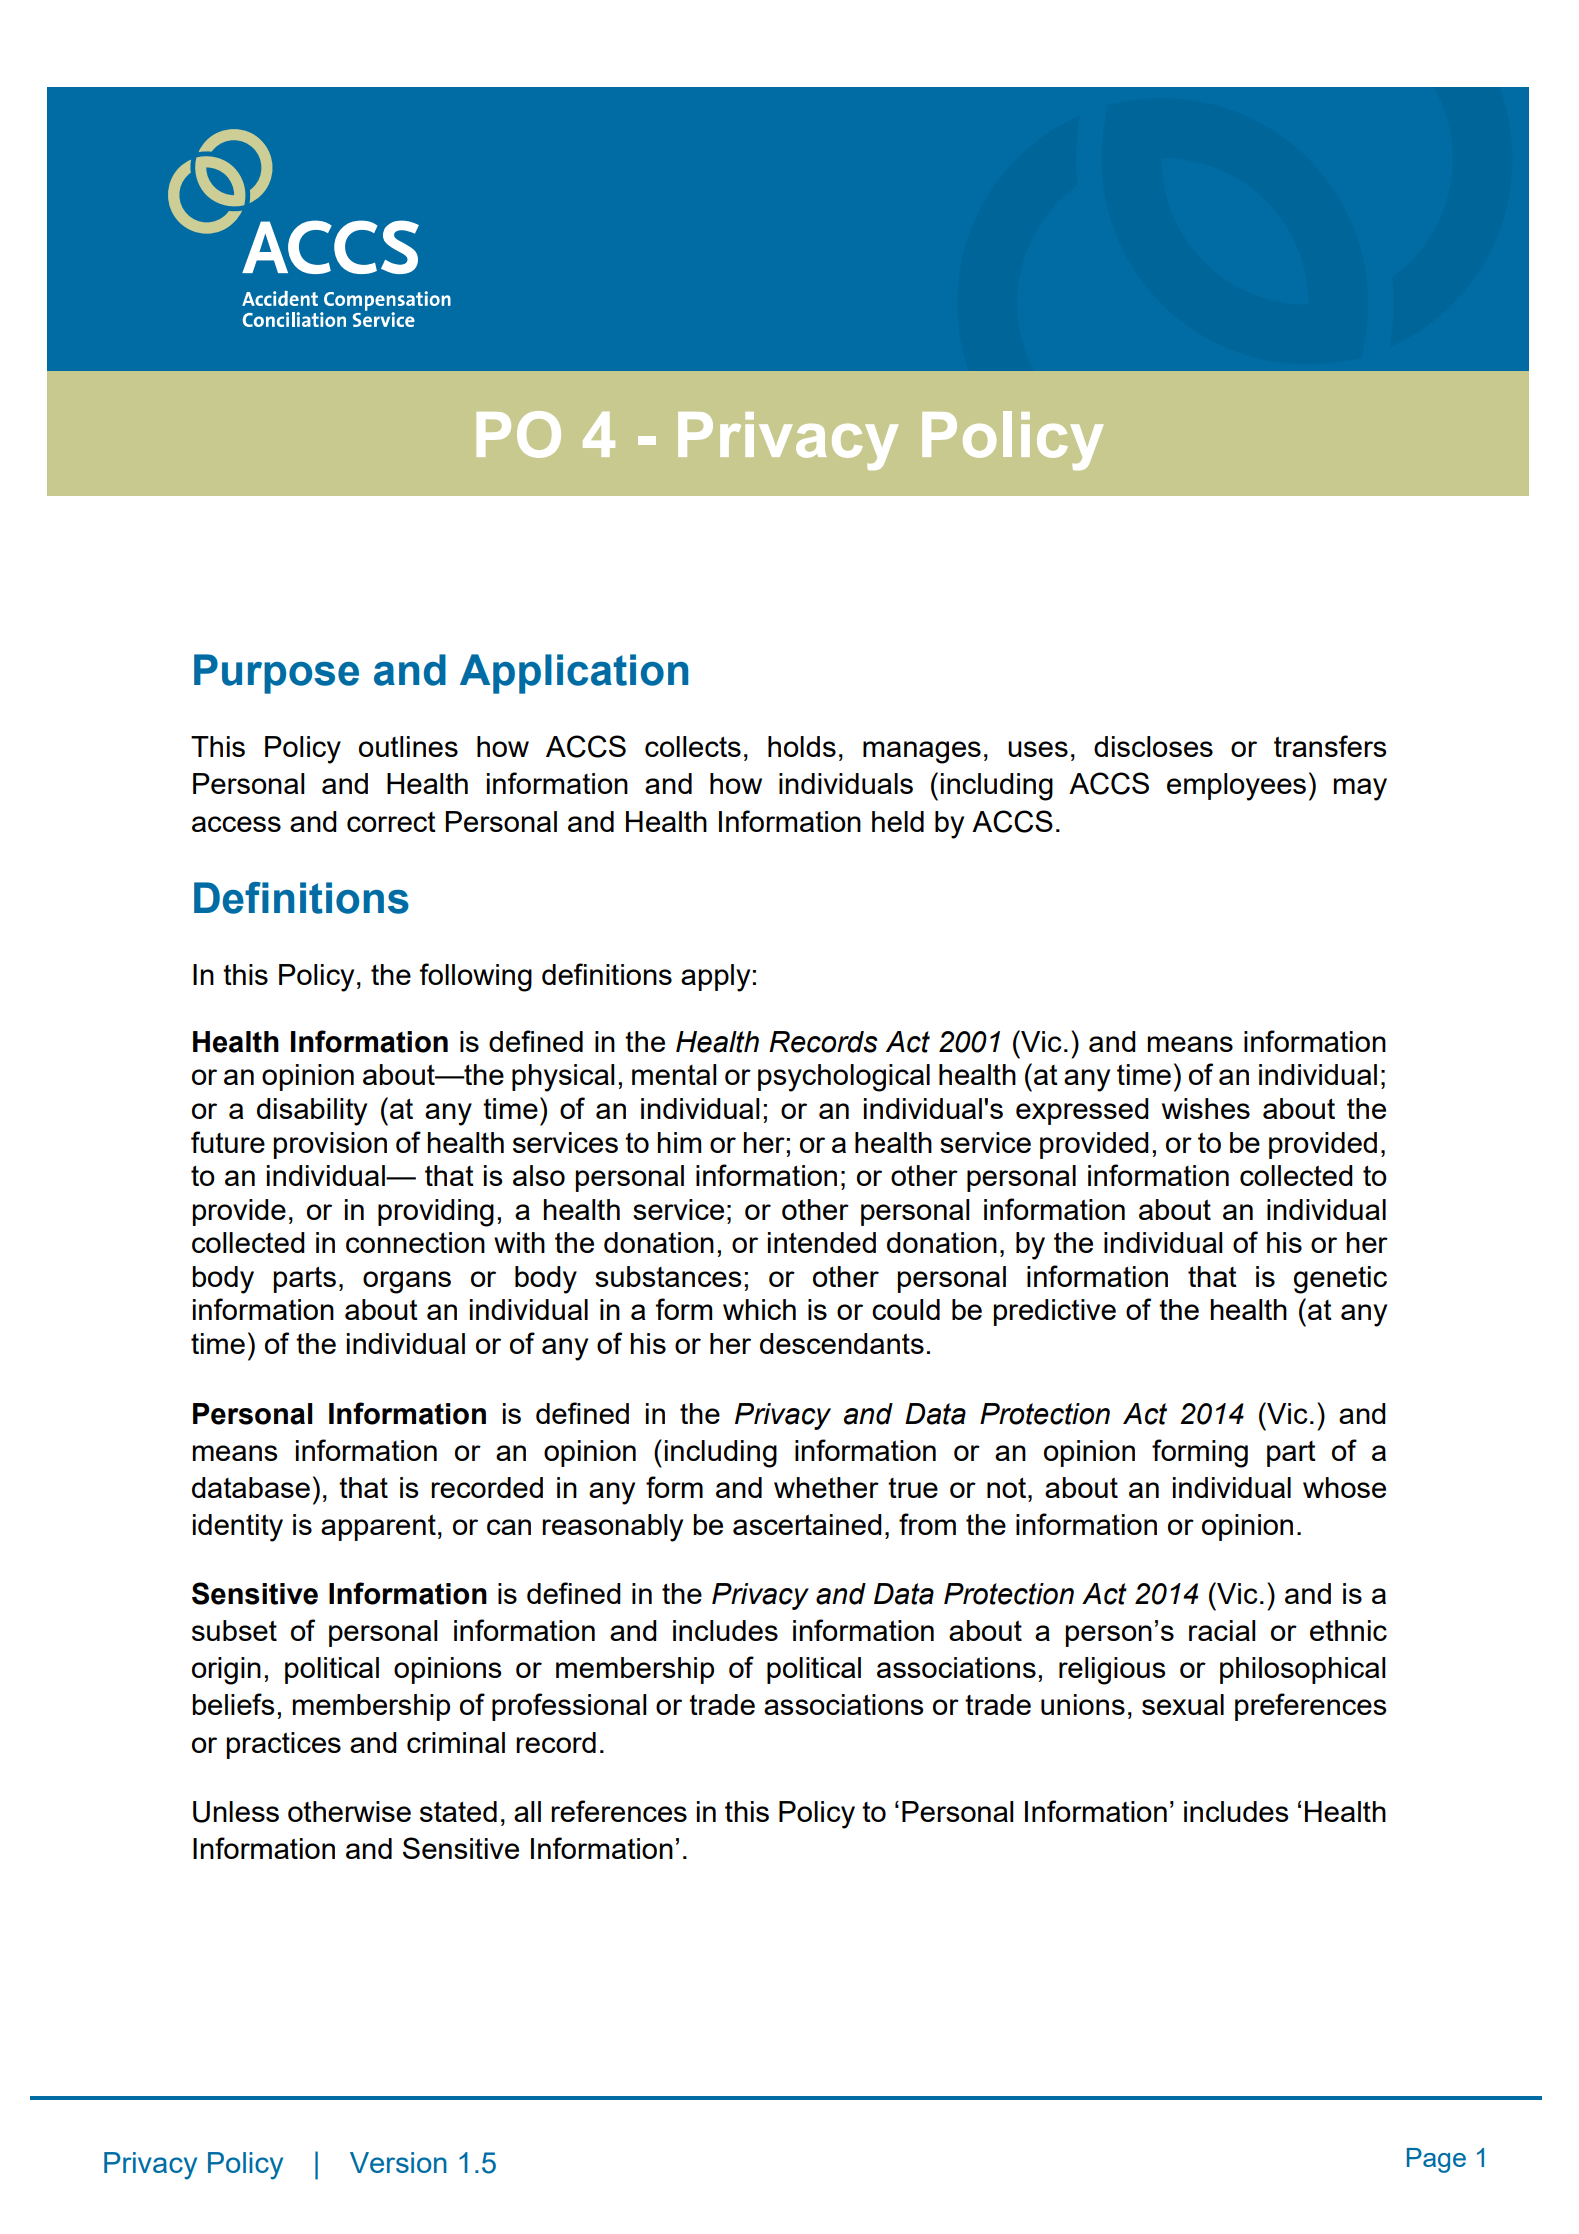 The width and height of the screenshot is (1579, 2234). Describe the element at coordinates (1436, 2160) in the screenshot. I see `Page` at that location.
